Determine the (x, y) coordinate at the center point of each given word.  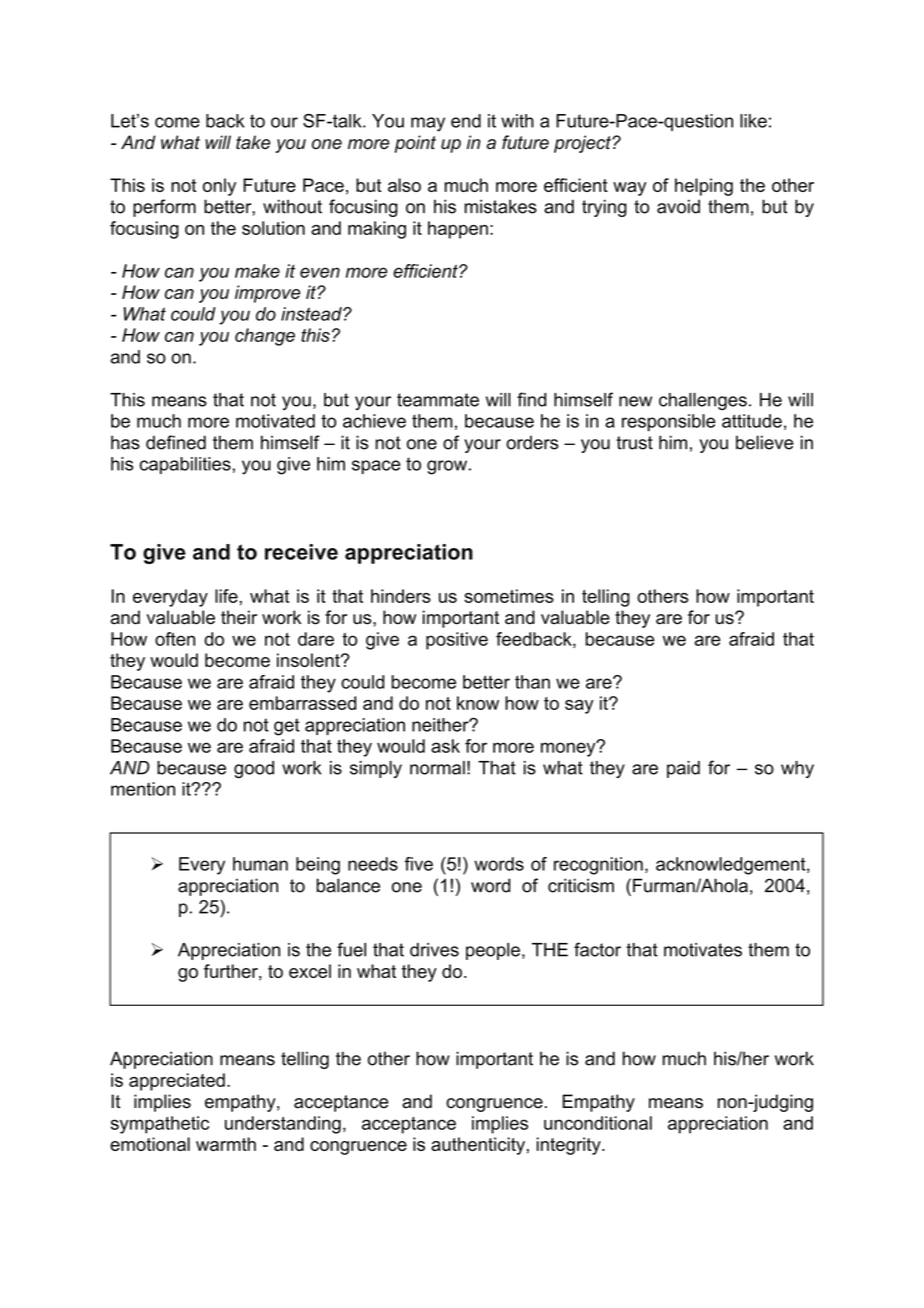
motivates (703, 950)
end (466, 121)
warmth (226, 1144)
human (260, 864)
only (219, 187)
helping (704, 187)
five (418, 864)
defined (176, 442)
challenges (703, 401)
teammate (438, 400)
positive (457, 641)
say (579, 707)
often (175, 639)
